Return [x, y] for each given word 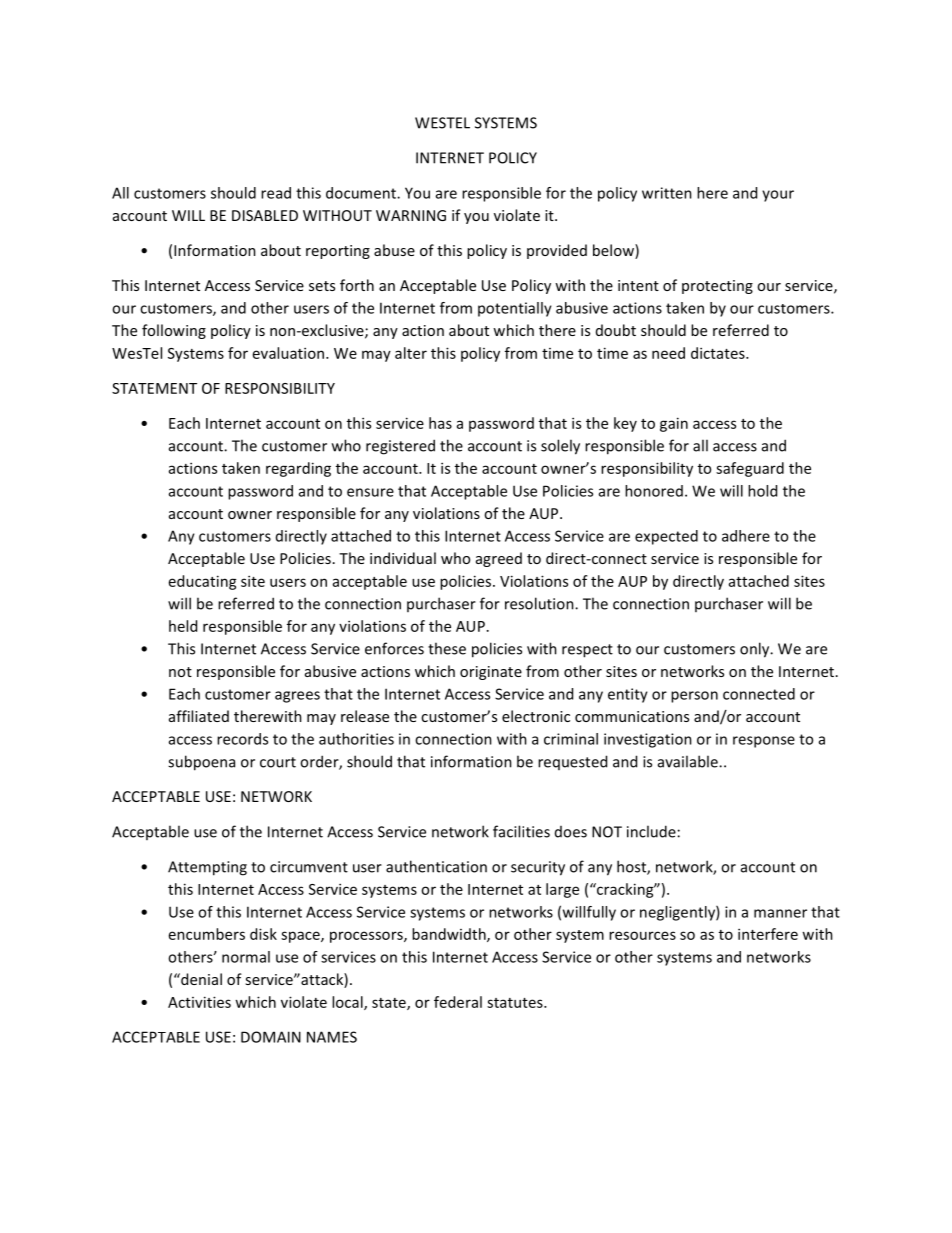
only [756, 650]
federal [458, 1002]
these [447, 648]
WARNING [411, 215]
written [667, 193]
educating [203, 582]
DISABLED [265, 215]
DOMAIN [271, 1037]
